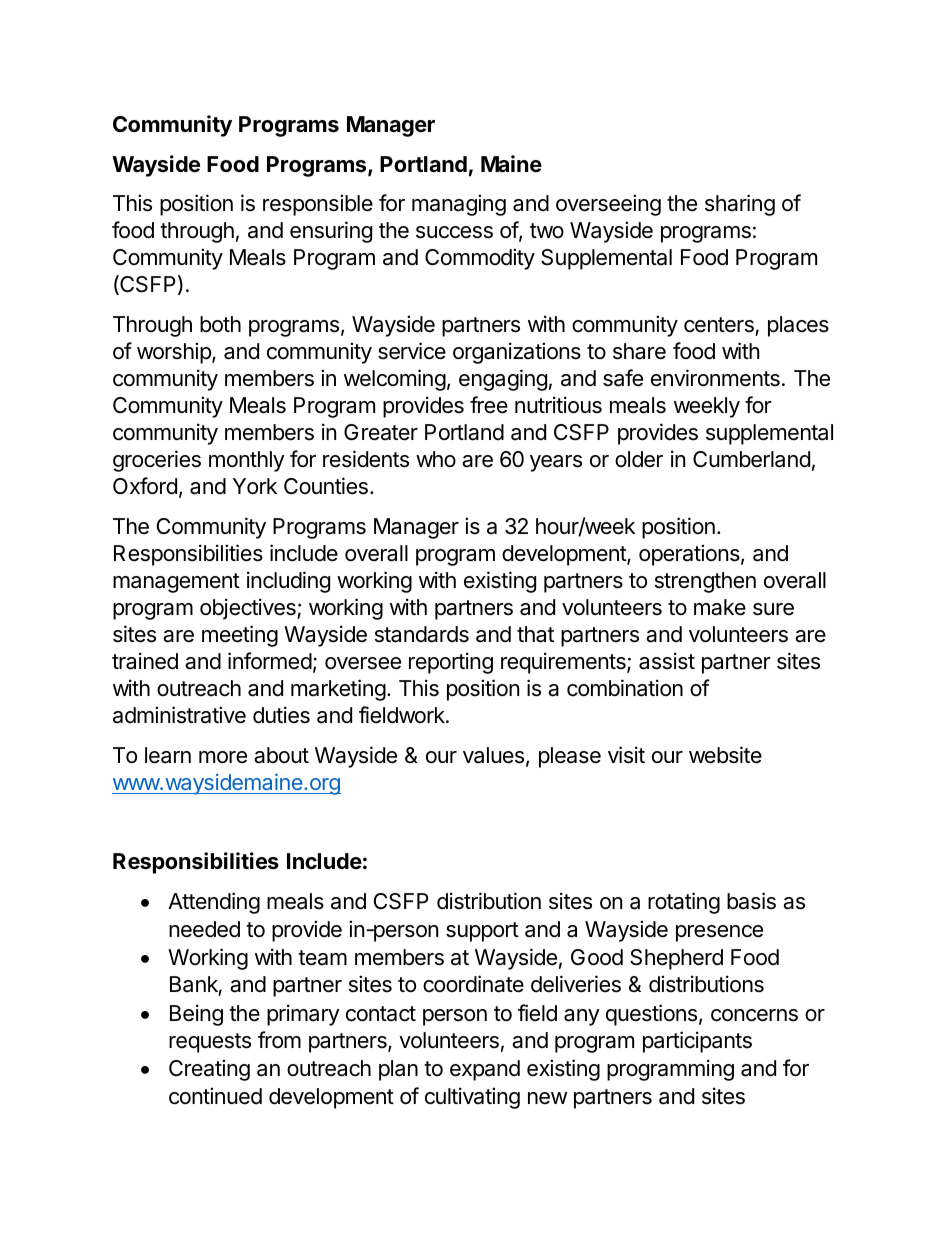 This screenshot has width=952, height=1233. What do you see at coordinates (318, 205) in the screenshot?
I see `responsible` at bounding box center [318, 205].
